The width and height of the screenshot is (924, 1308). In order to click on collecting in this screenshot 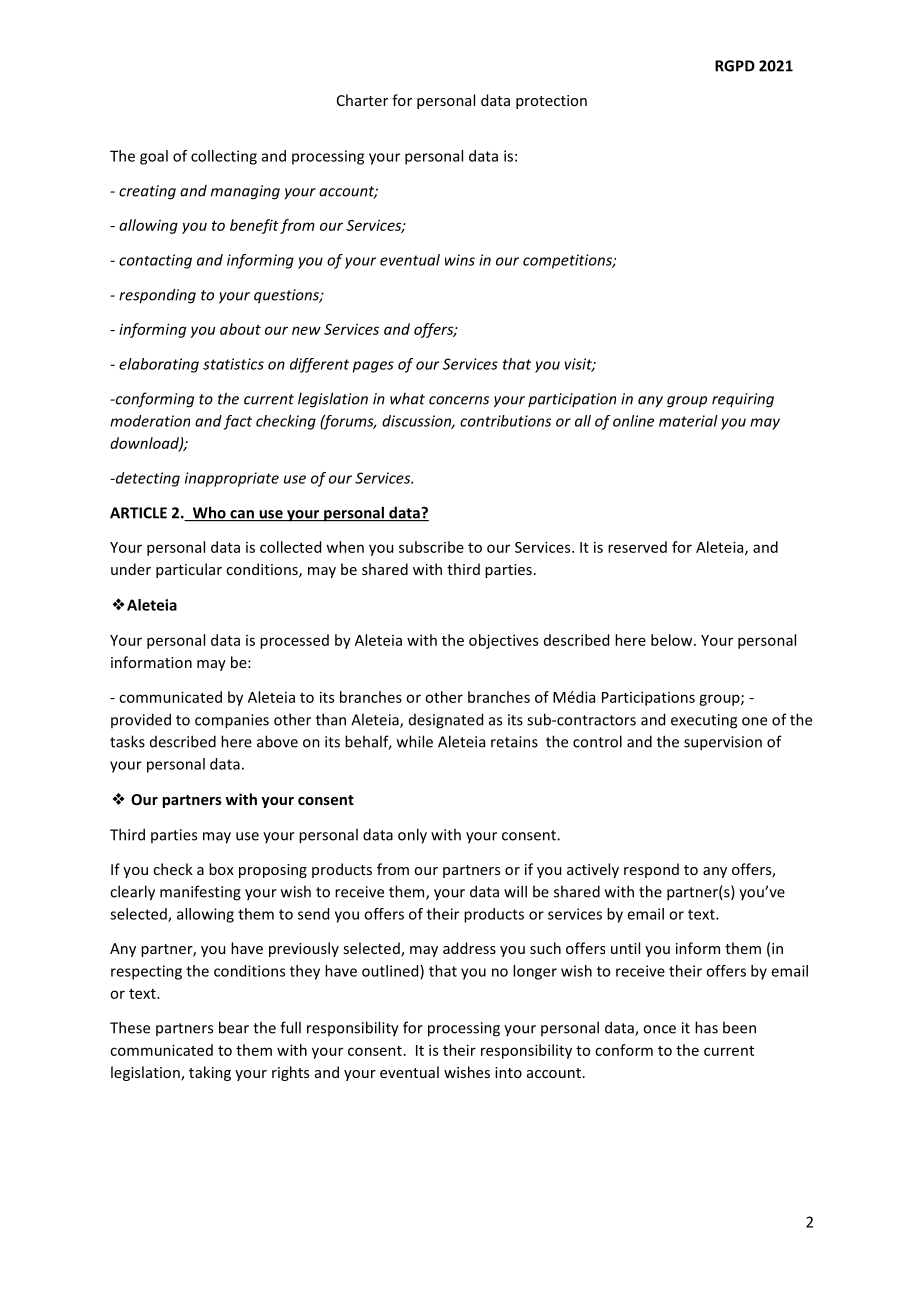, I will do `click(224, 157)`.
